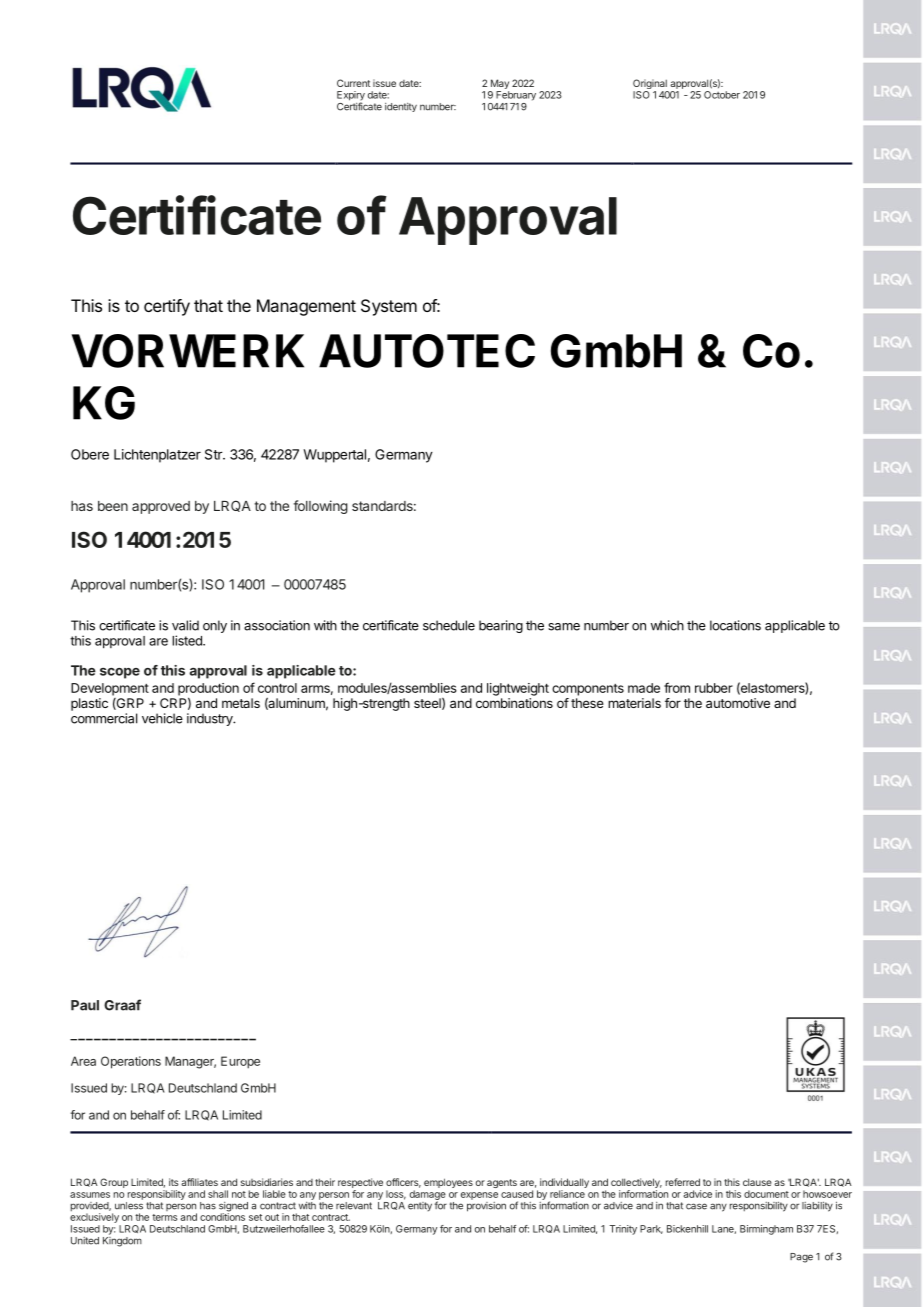 This screenshot has width=924, height=1307. Describe the element at coordinates (499, 85) in the screenshot. I see `May` at that location.
